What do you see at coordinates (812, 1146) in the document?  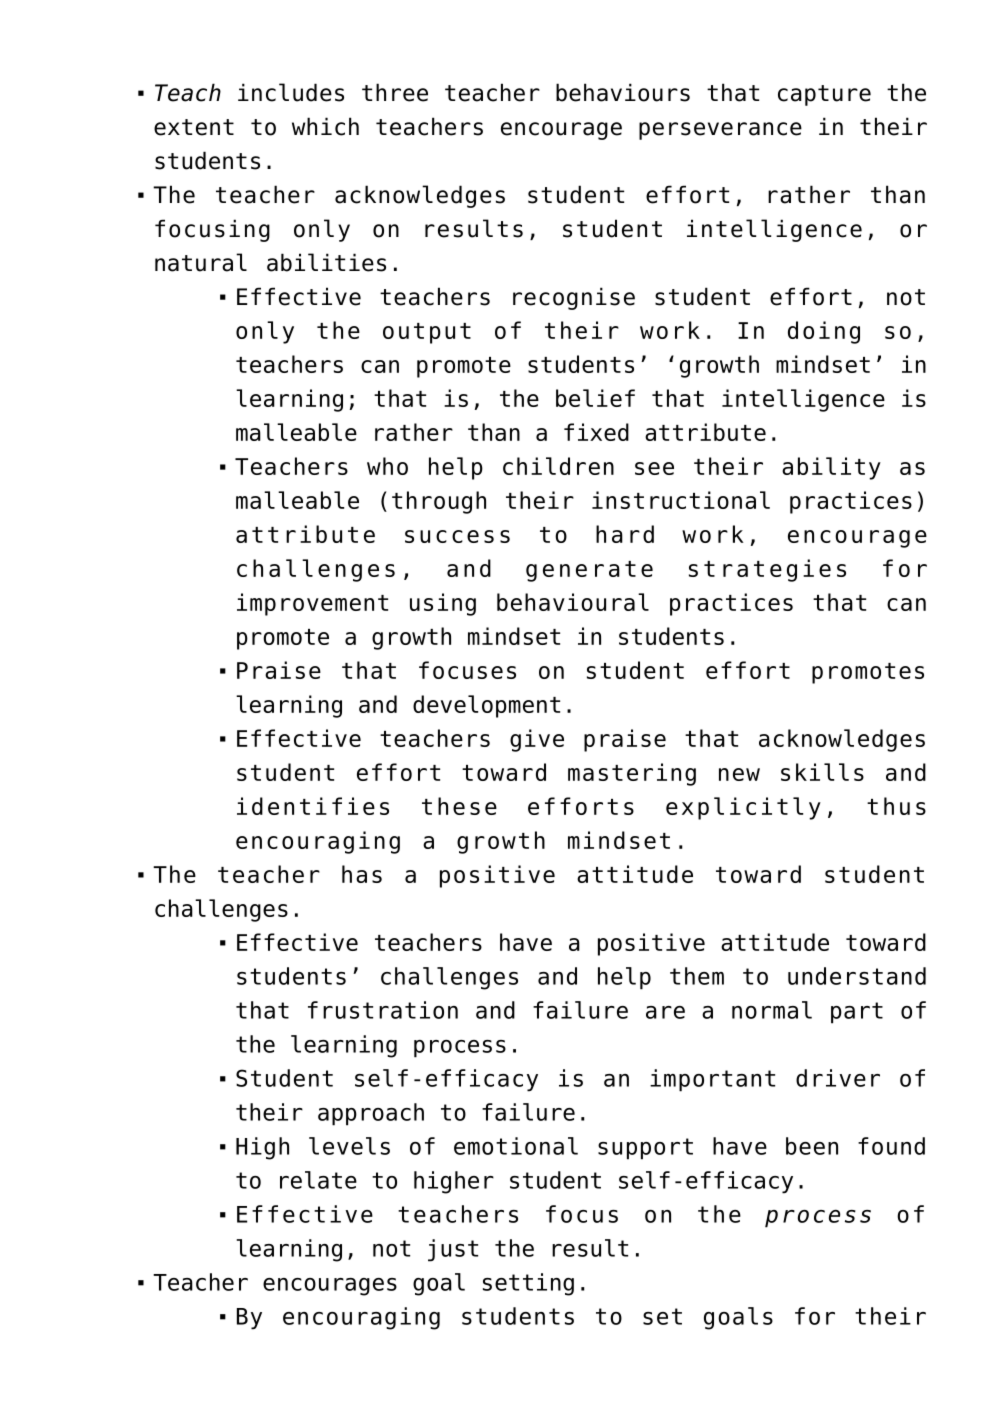 I see `been` at bounding box center [812, 1146].
